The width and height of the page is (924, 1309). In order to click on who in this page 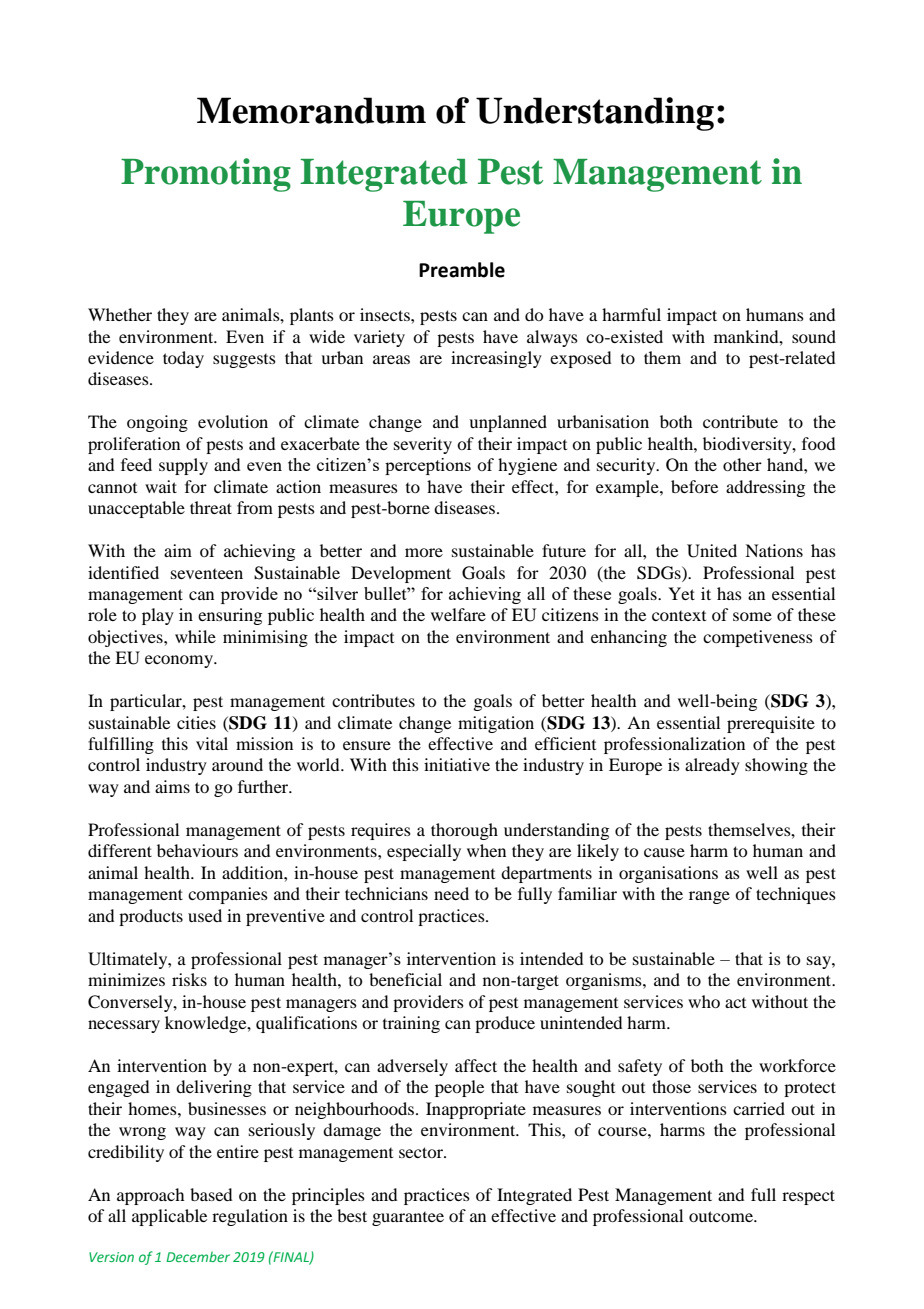, I will do `click(704, 1001)`.
